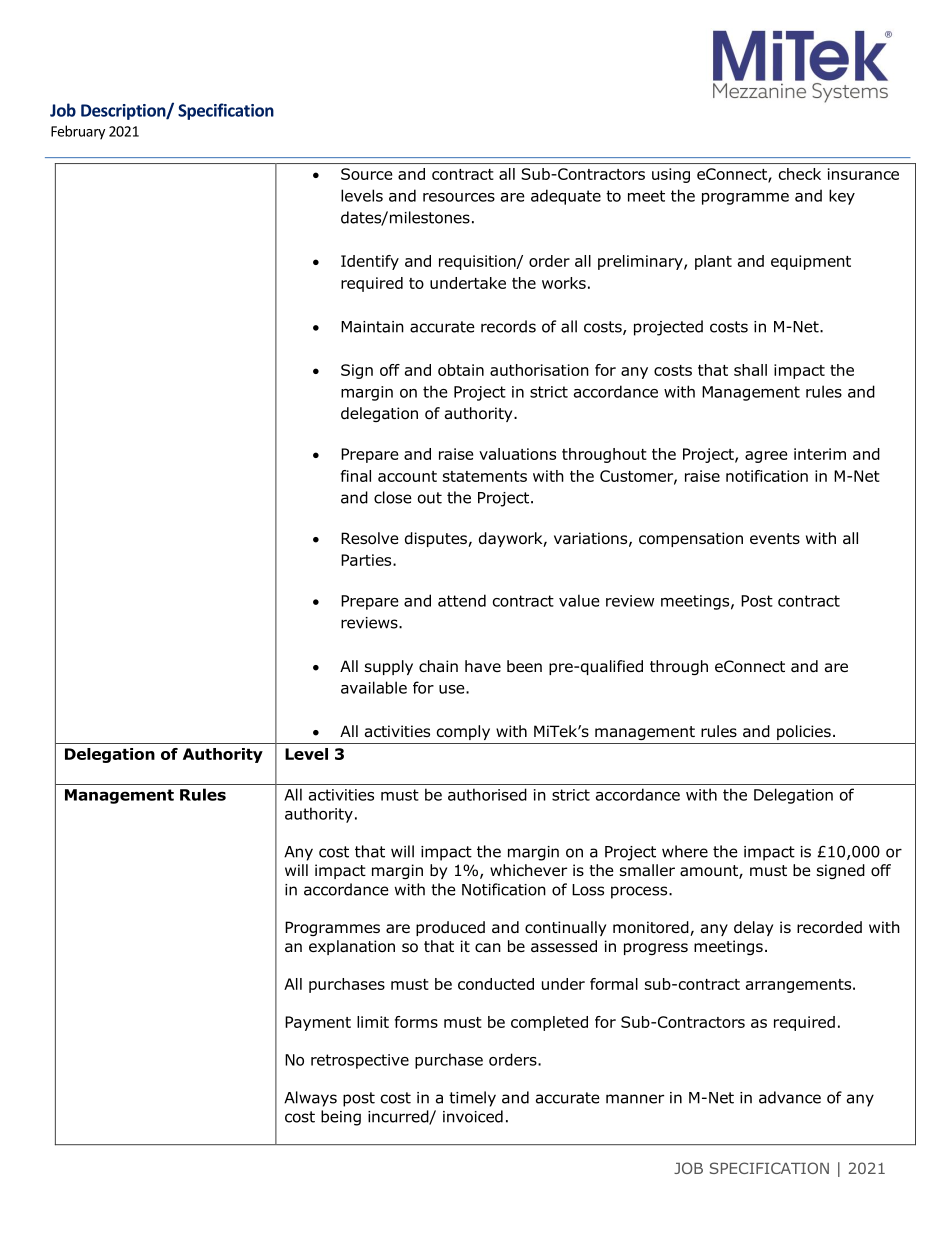 The width and height of the page is (952, 1233). I want to click on February, so click(78, 132).
